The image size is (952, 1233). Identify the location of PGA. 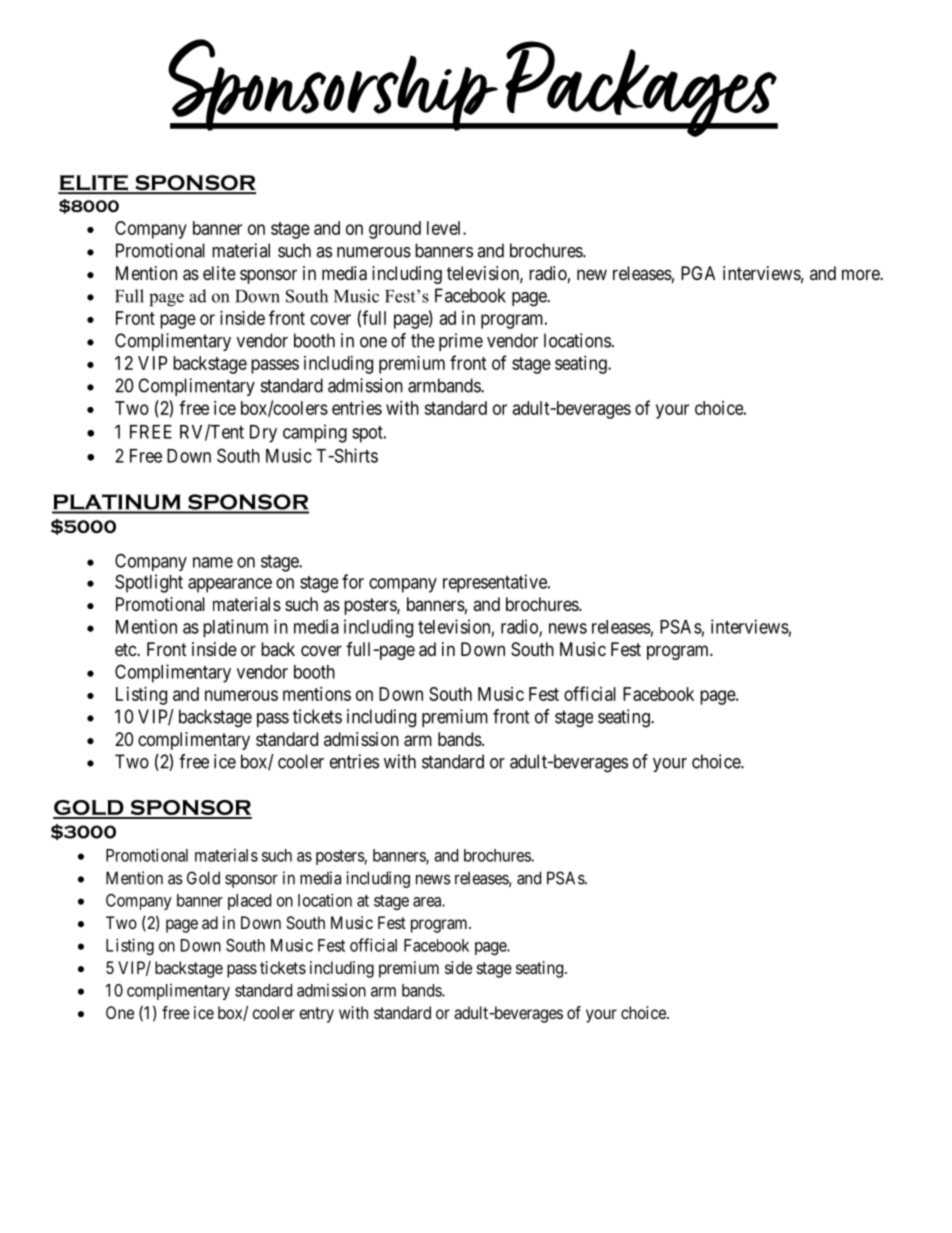
(698, 273).
